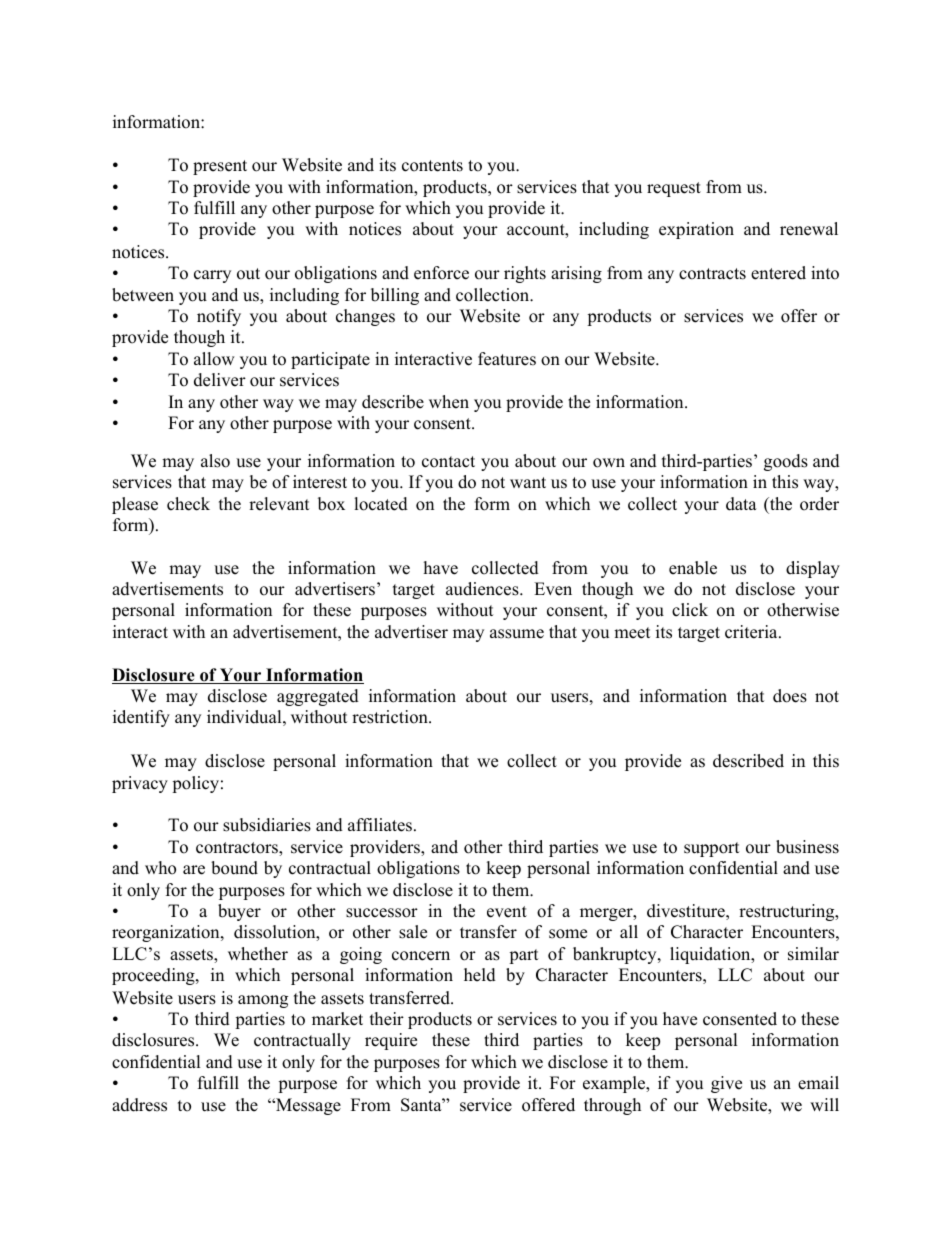  Describe the element at coordinates (220, 167) in the image. I see `present` at that location.
